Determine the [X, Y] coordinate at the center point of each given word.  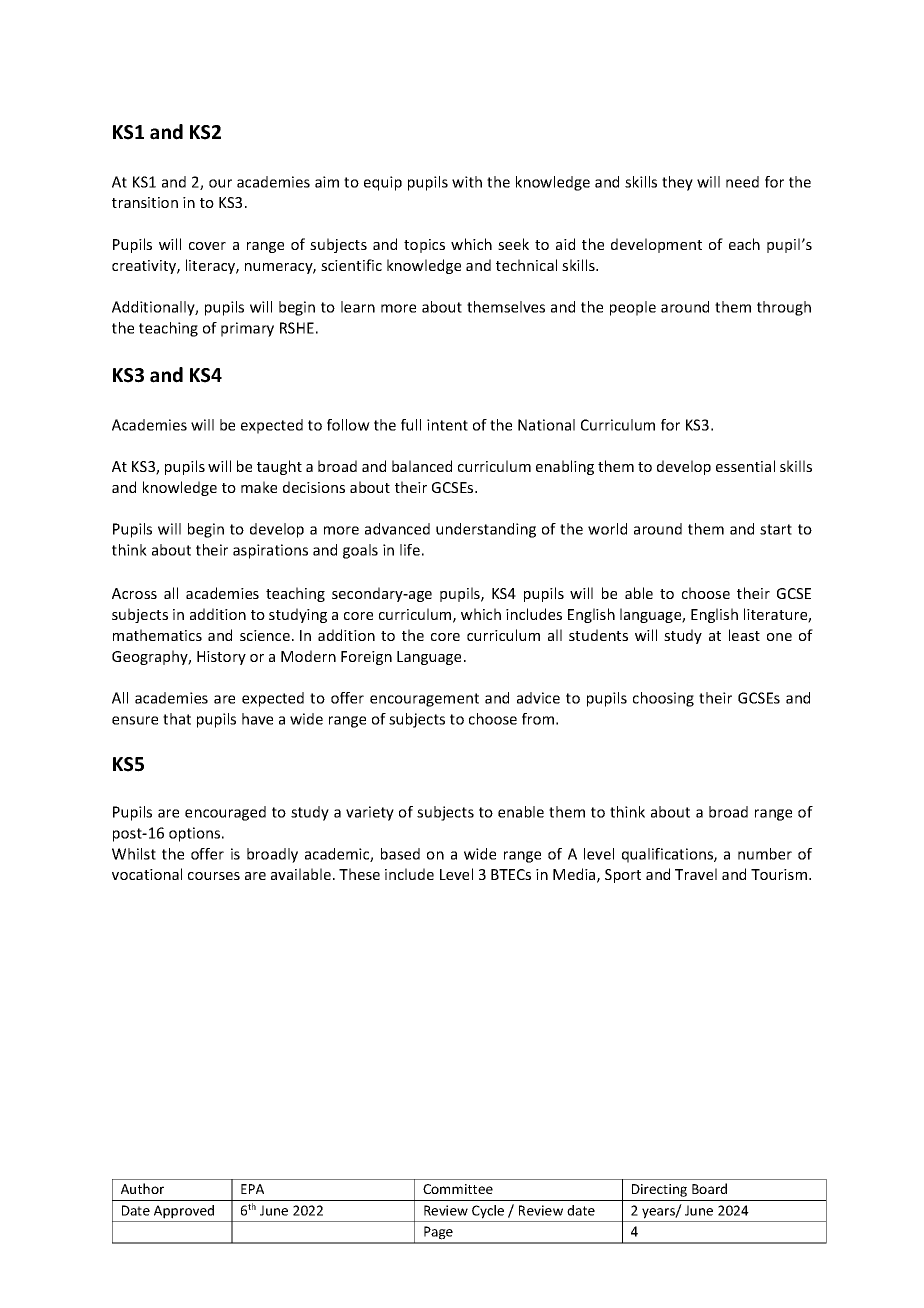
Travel [696, 874]
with [467, 182]
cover [207, 246]
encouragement [424, 700]
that [177, 719]
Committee [458, 1189]
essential [745, 466]
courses [214, 876]
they [677, 183]
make [259, 487]
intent [447, 425]
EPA [252, 1189]
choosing [663, 699]
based [400, 854]
